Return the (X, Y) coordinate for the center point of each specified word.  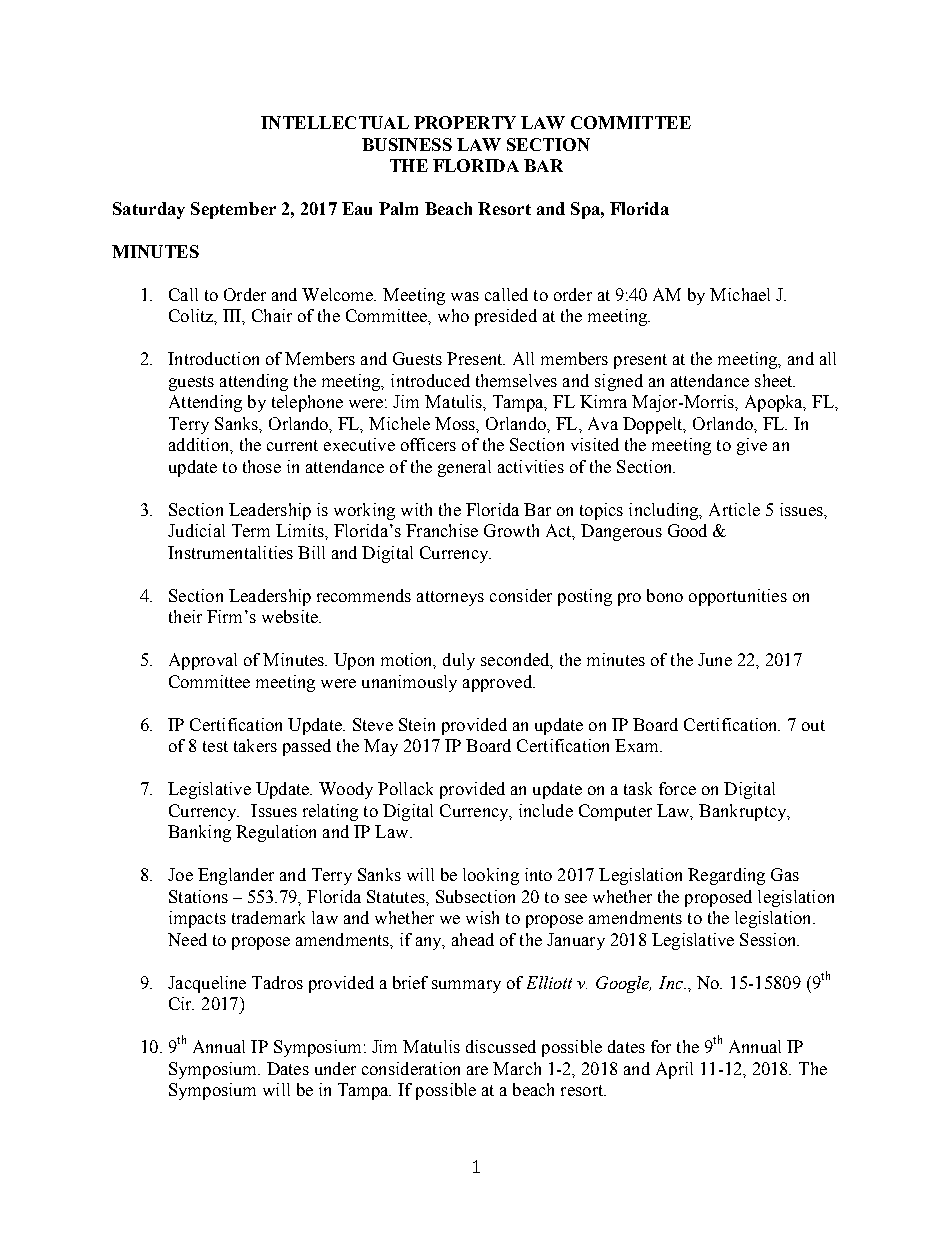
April (674, 1070)
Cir (181, 1003)
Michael (740, 294)
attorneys (450, 598)
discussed (501, 1046)
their (185, 616)
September (233, 210)
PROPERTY (465, 122)
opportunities (738, 597)
